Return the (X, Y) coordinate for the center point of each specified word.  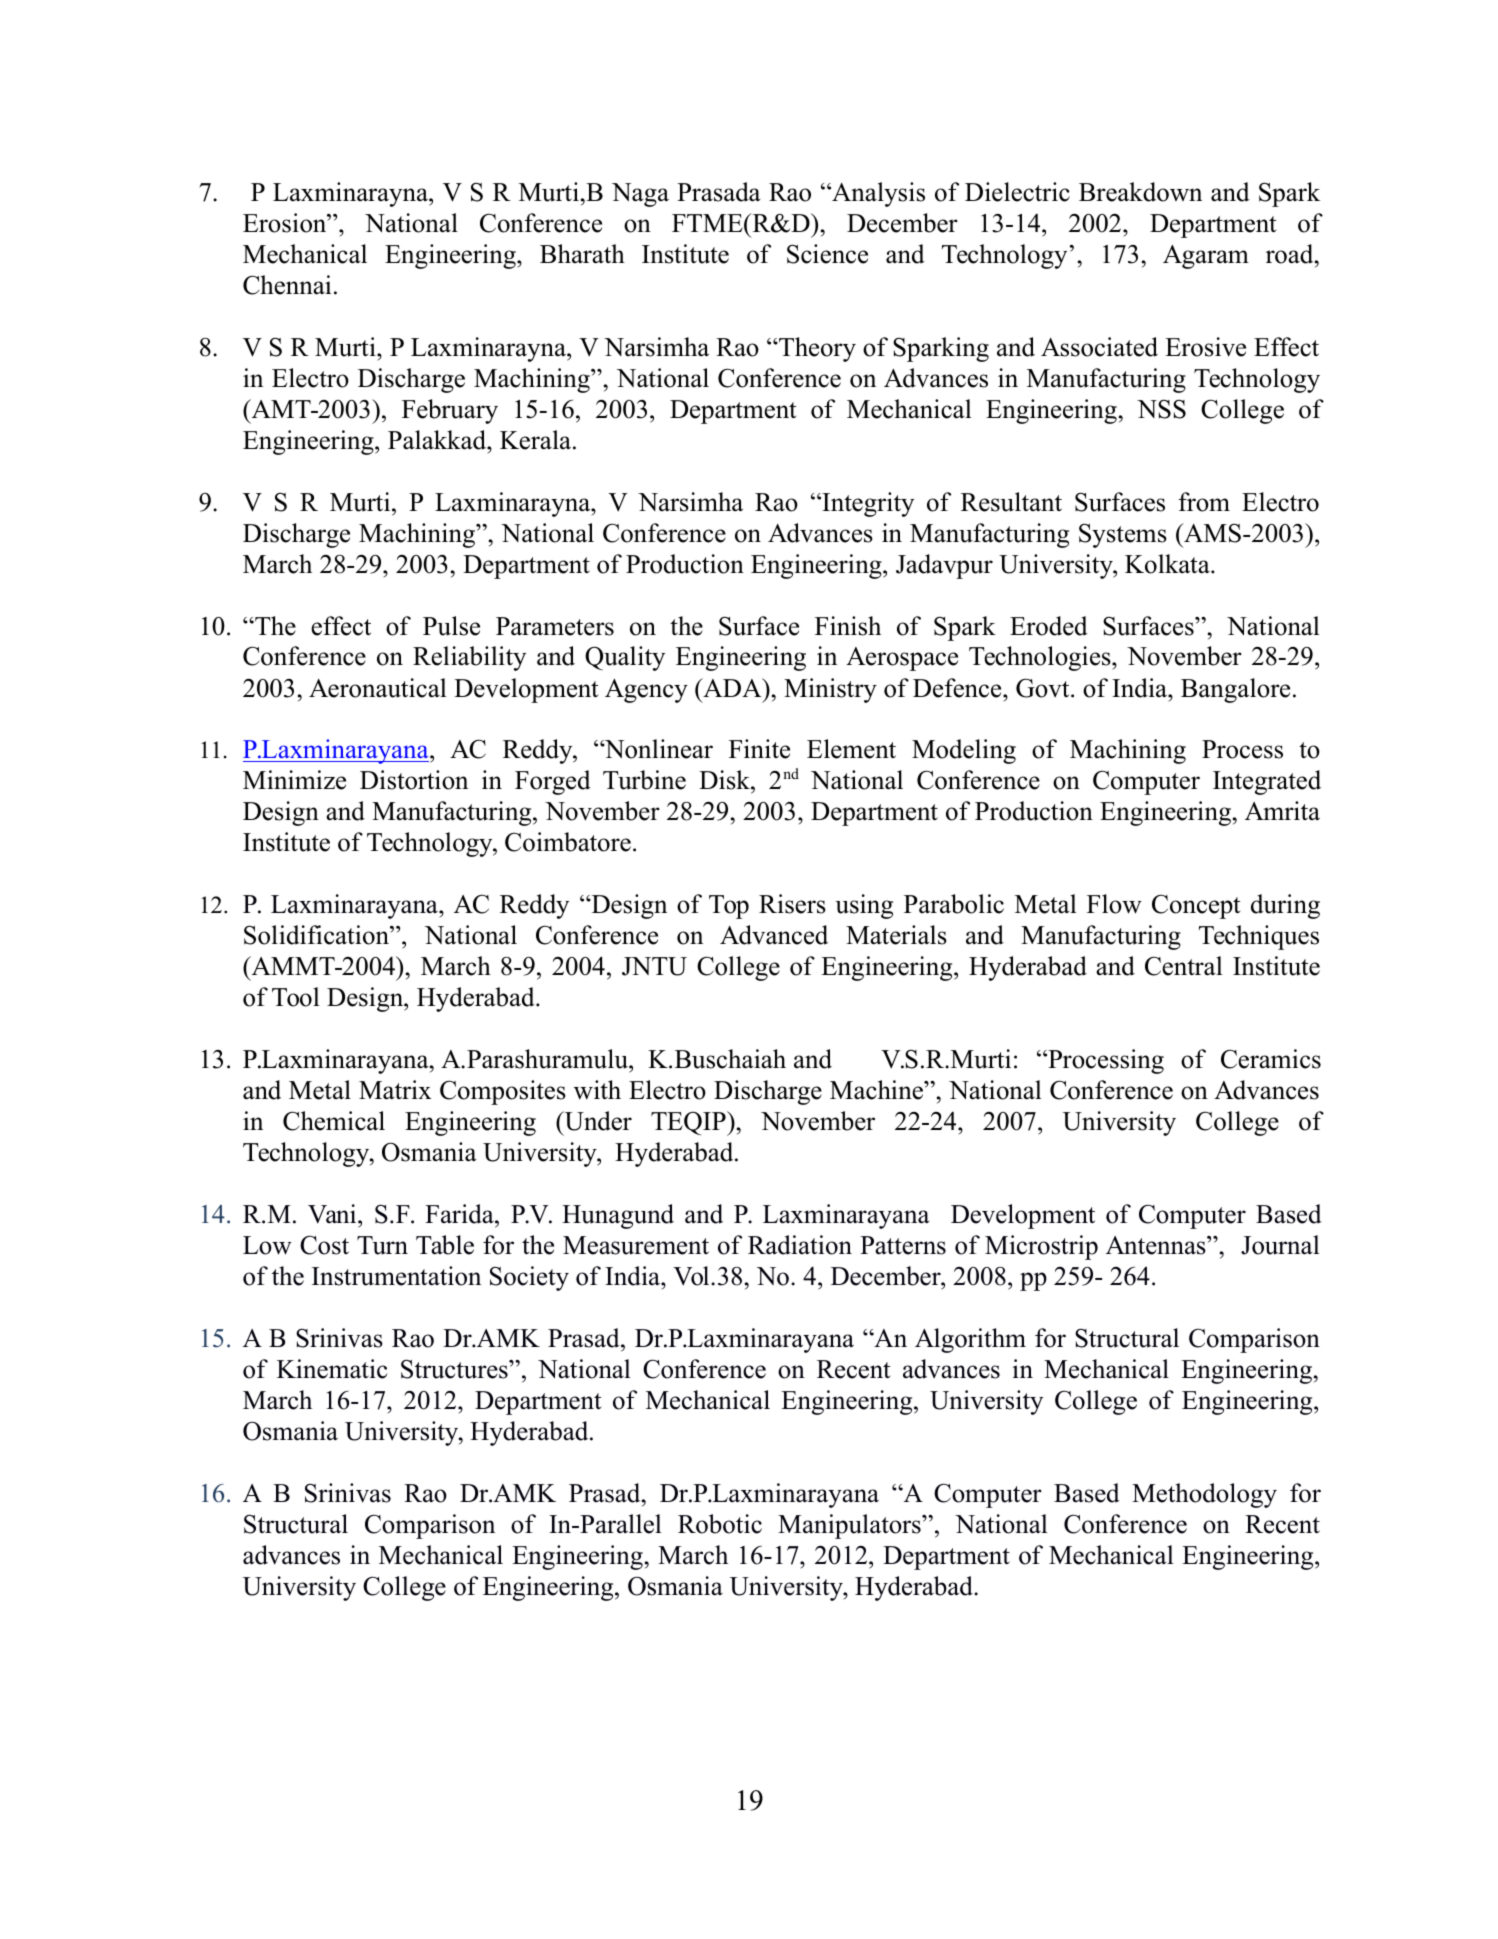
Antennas (1157, 1245)
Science (827, 254)
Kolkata (1168, 564)
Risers (792, 904)
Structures (455, 1369)
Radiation (800, 1245)
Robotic (720, 1524)
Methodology (1204, 1495)
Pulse (451, 626)
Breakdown (1140, 192)
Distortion (414, 780)
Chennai (287, 285)
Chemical (334, 1121)
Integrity (867, 504)
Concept (1196, 906)
